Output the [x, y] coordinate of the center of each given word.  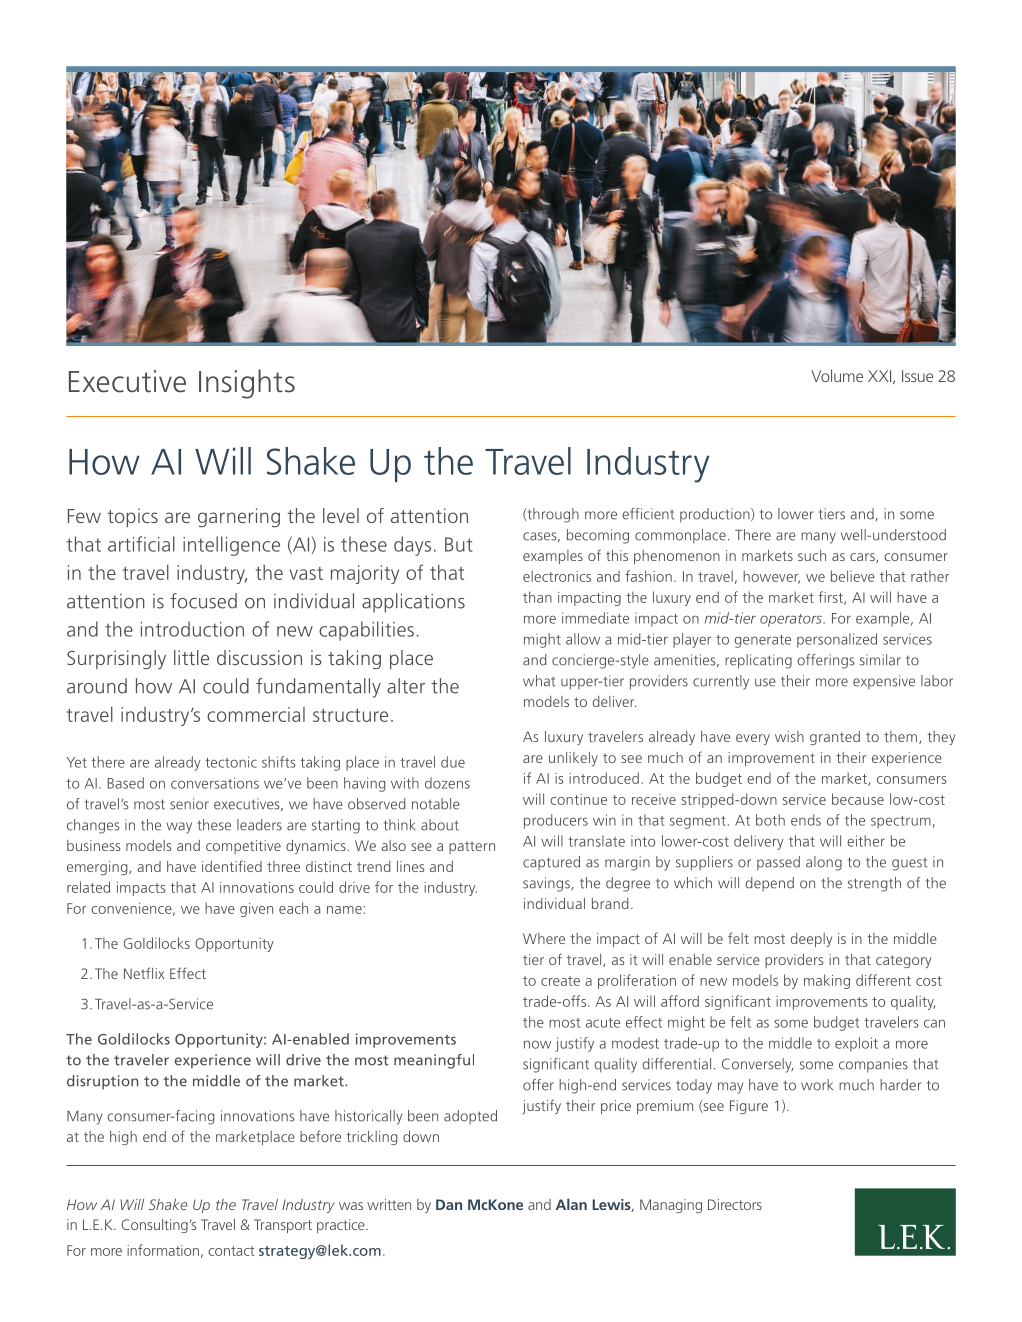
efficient [648, 514]
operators [792, 620]
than [537, 597]
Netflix [144, 973]
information [163, 1250]
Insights [247, 384]
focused [203, 601]
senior [189, 804]
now [537, 1044]
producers [556, 821]
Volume [837, 375]
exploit [856, 1044]
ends [806, 820]
